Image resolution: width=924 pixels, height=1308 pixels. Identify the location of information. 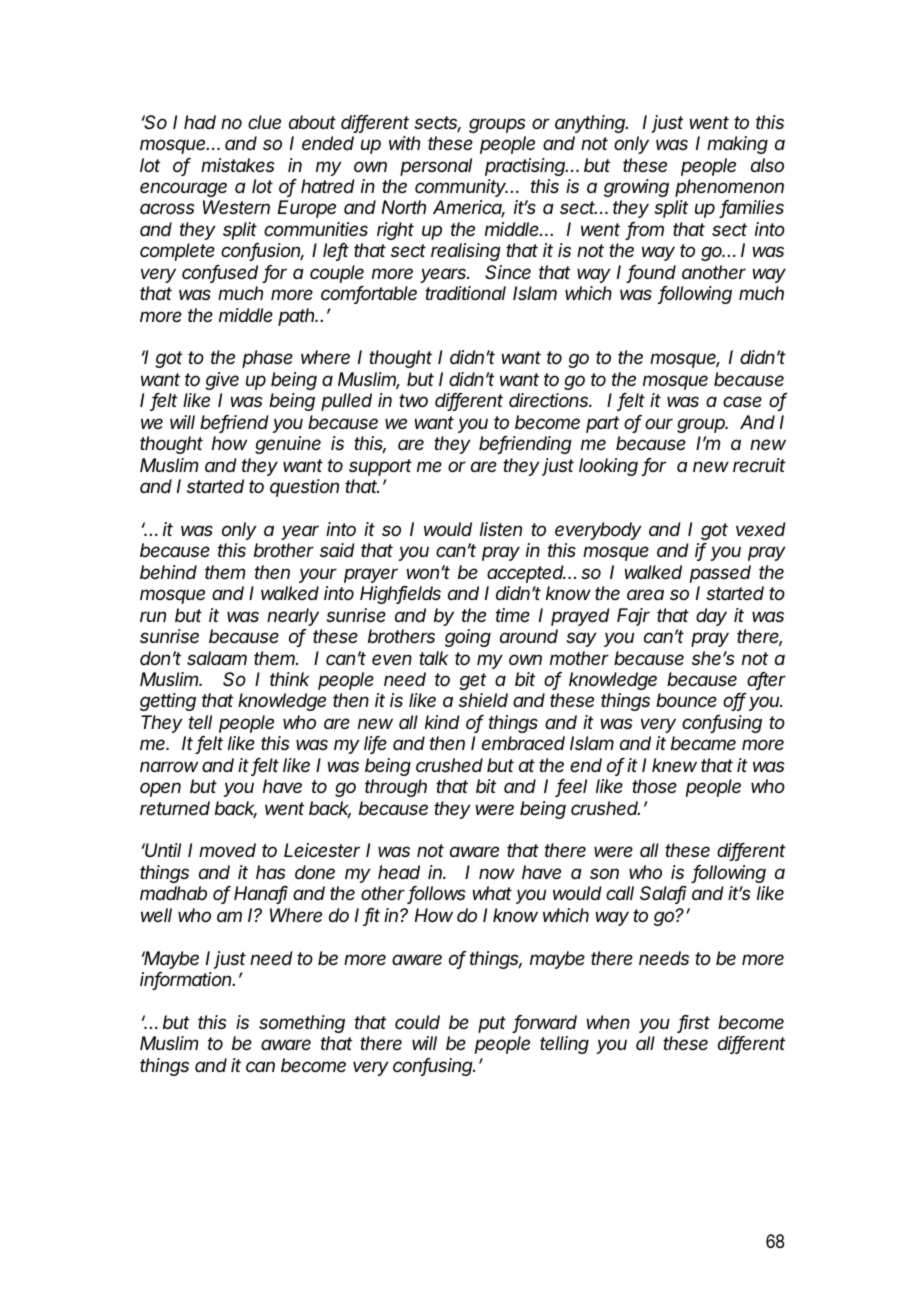
(187, 980).
